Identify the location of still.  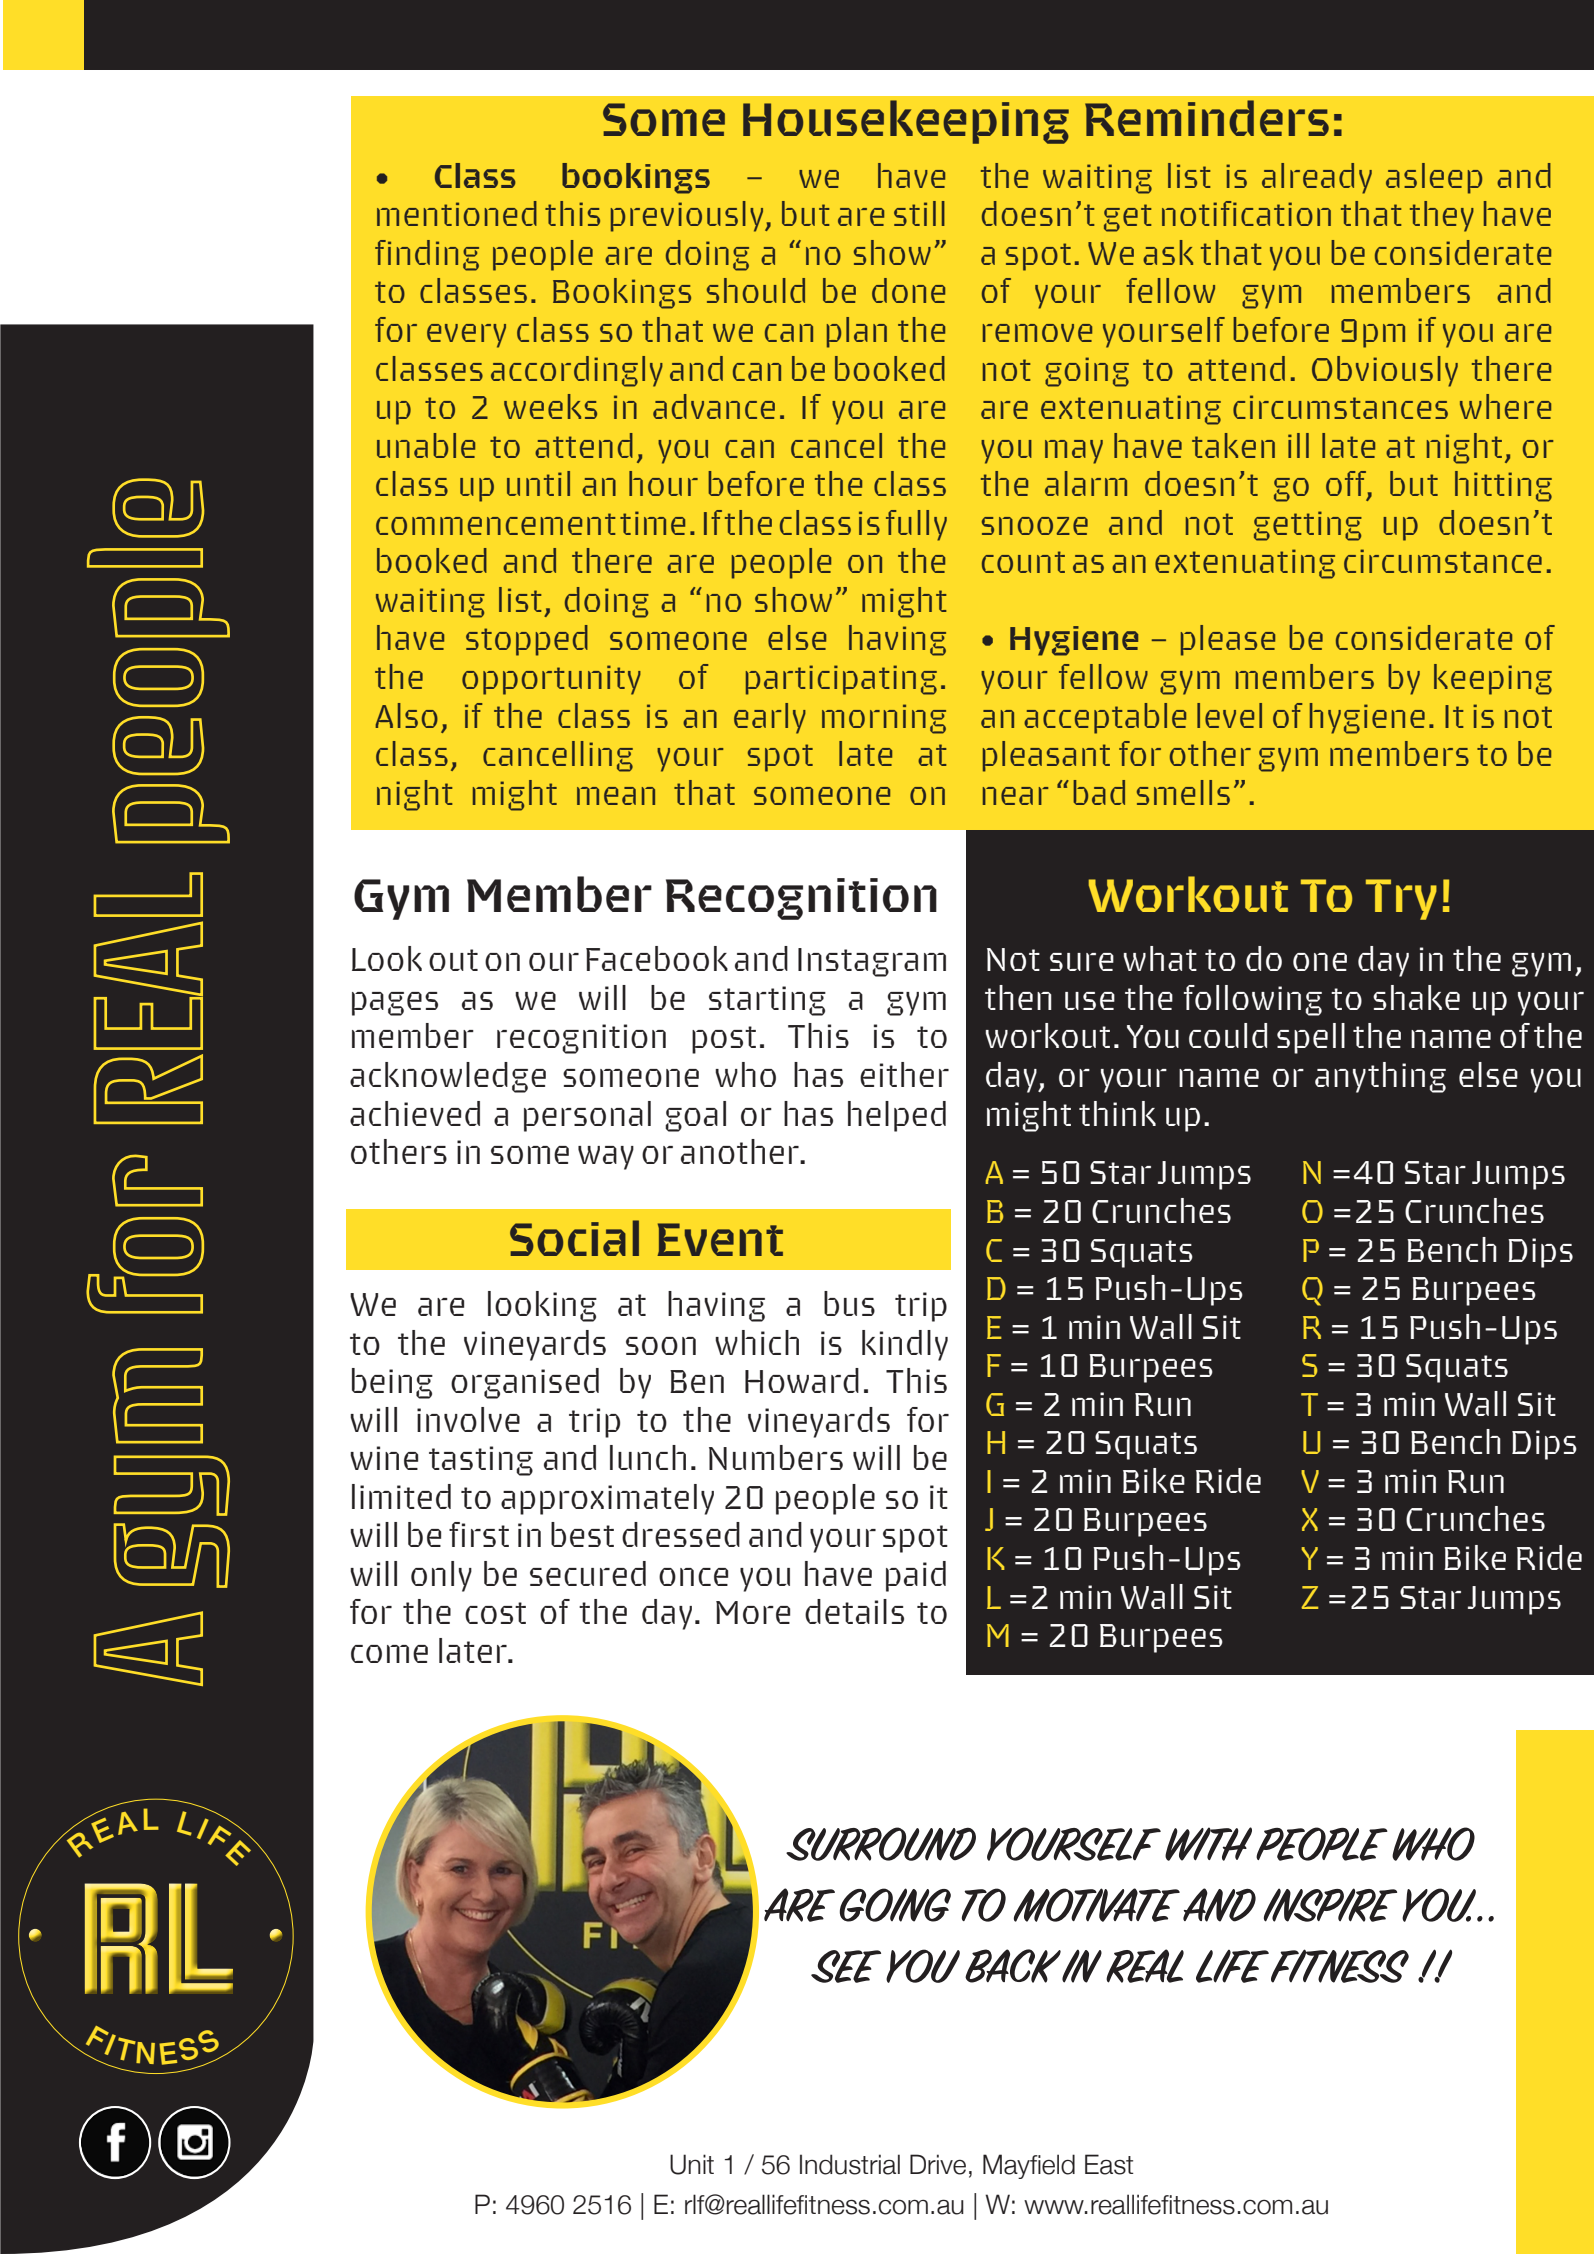
(919, 213).
